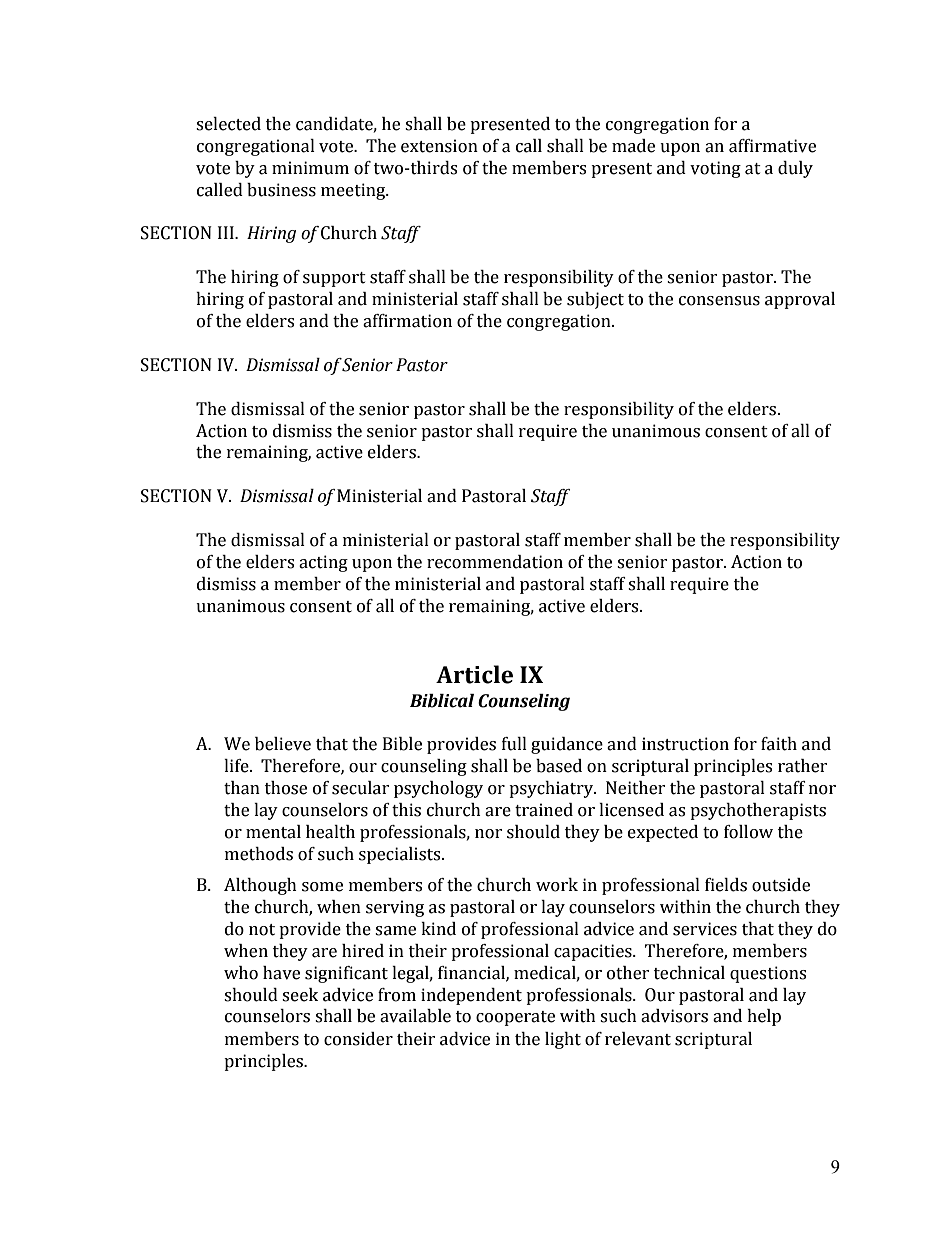 The height and width of the screenshot is (1233, 952). Describe the element at coordinates (544, 810) in the screenshot. I see `trained` at that location.
